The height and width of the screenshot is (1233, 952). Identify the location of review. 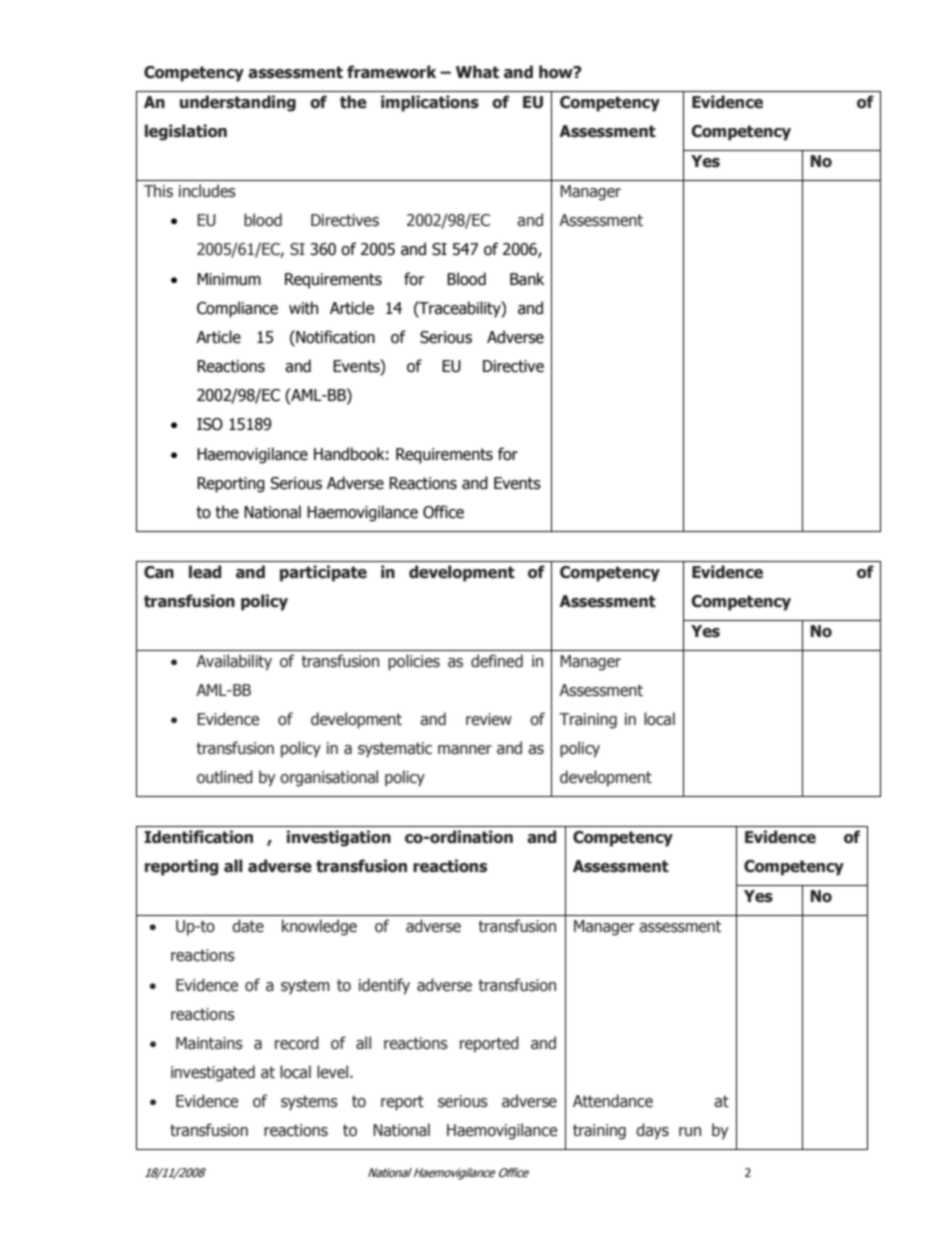
(489, 719).
